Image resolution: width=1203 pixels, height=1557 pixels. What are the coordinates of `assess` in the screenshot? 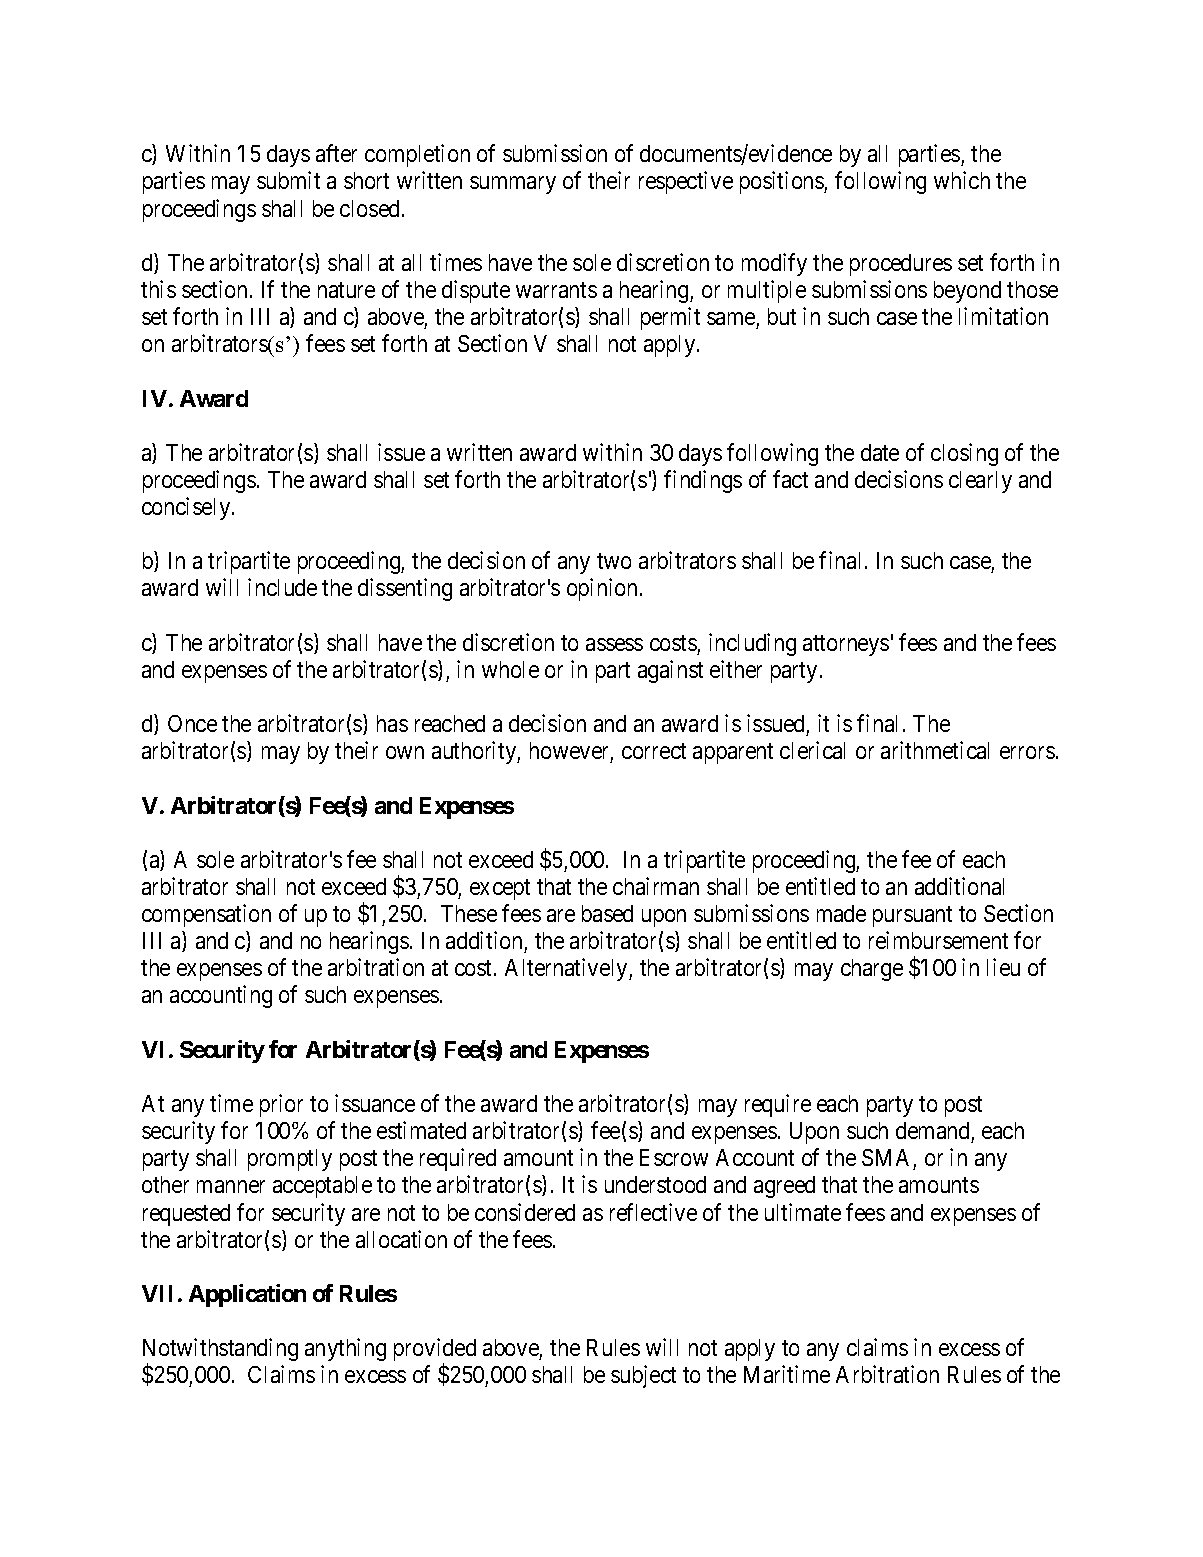 It's located at (614, 644).
